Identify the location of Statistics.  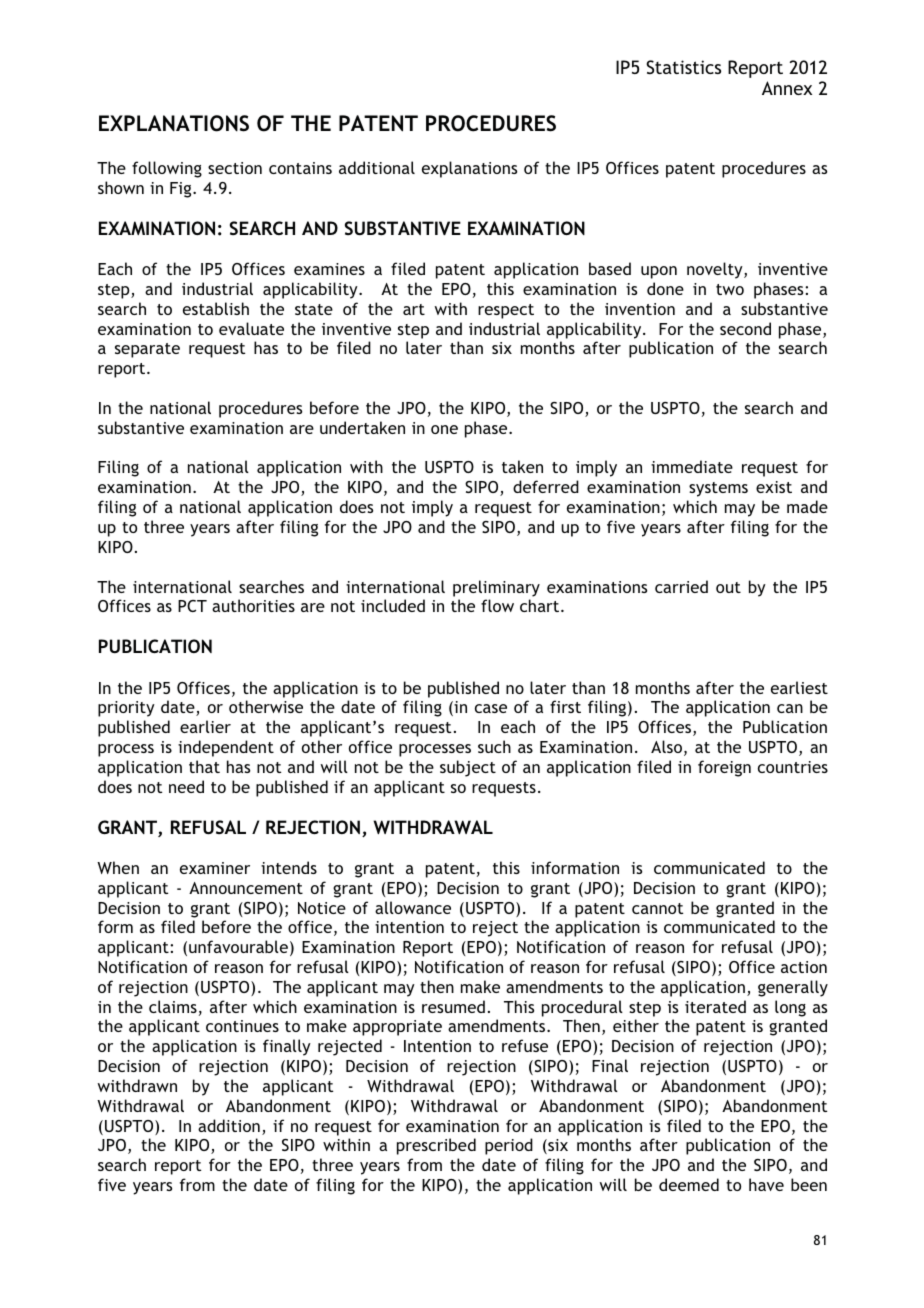
(683, 67).
